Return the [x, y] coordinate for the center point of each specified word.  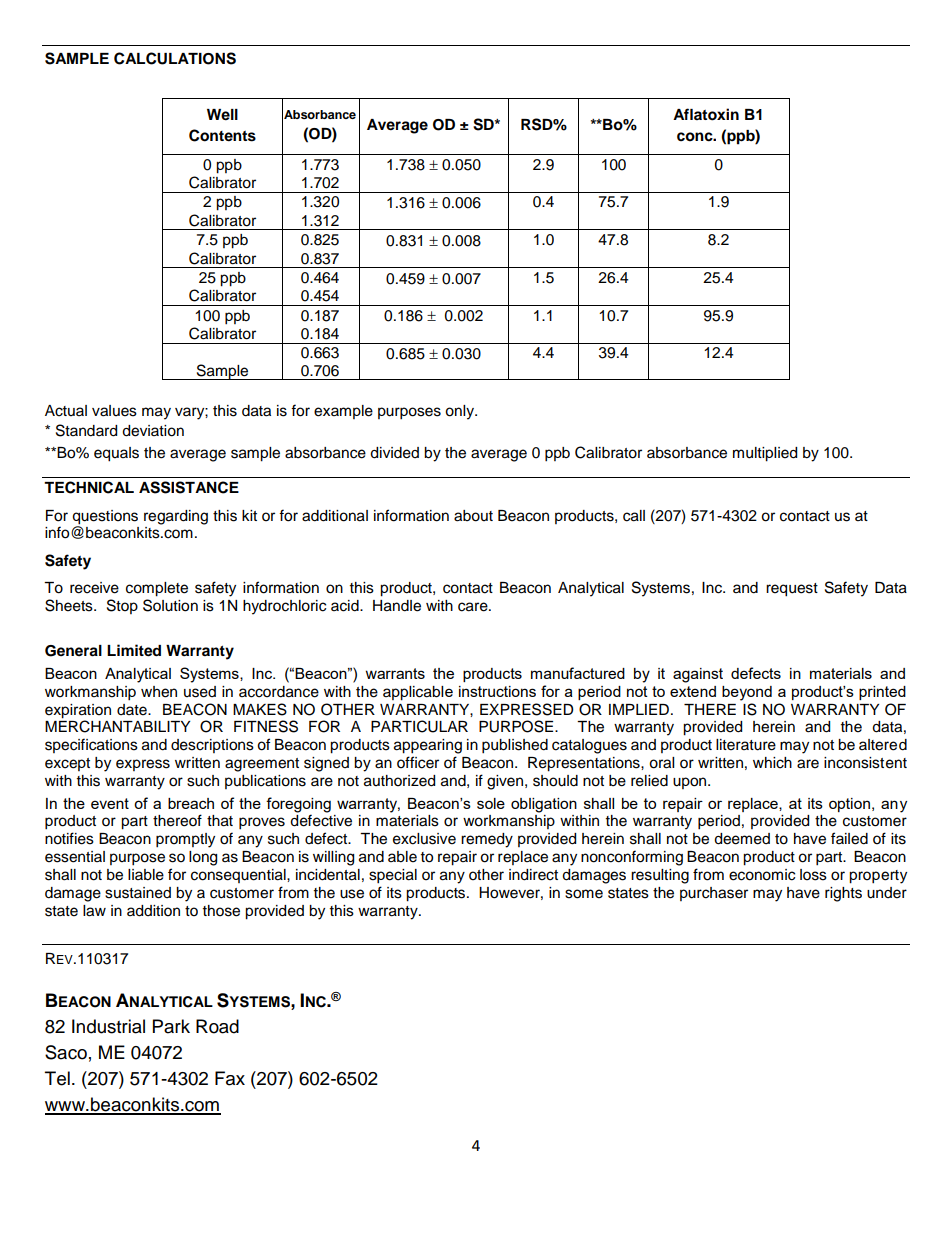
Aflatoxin [706, 114]
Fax [230, 1078]
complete [157, 589]
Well [222, 115]
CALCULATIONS [175, 58]
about [473, 516]
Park [171, 1026]
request [792, 590]
